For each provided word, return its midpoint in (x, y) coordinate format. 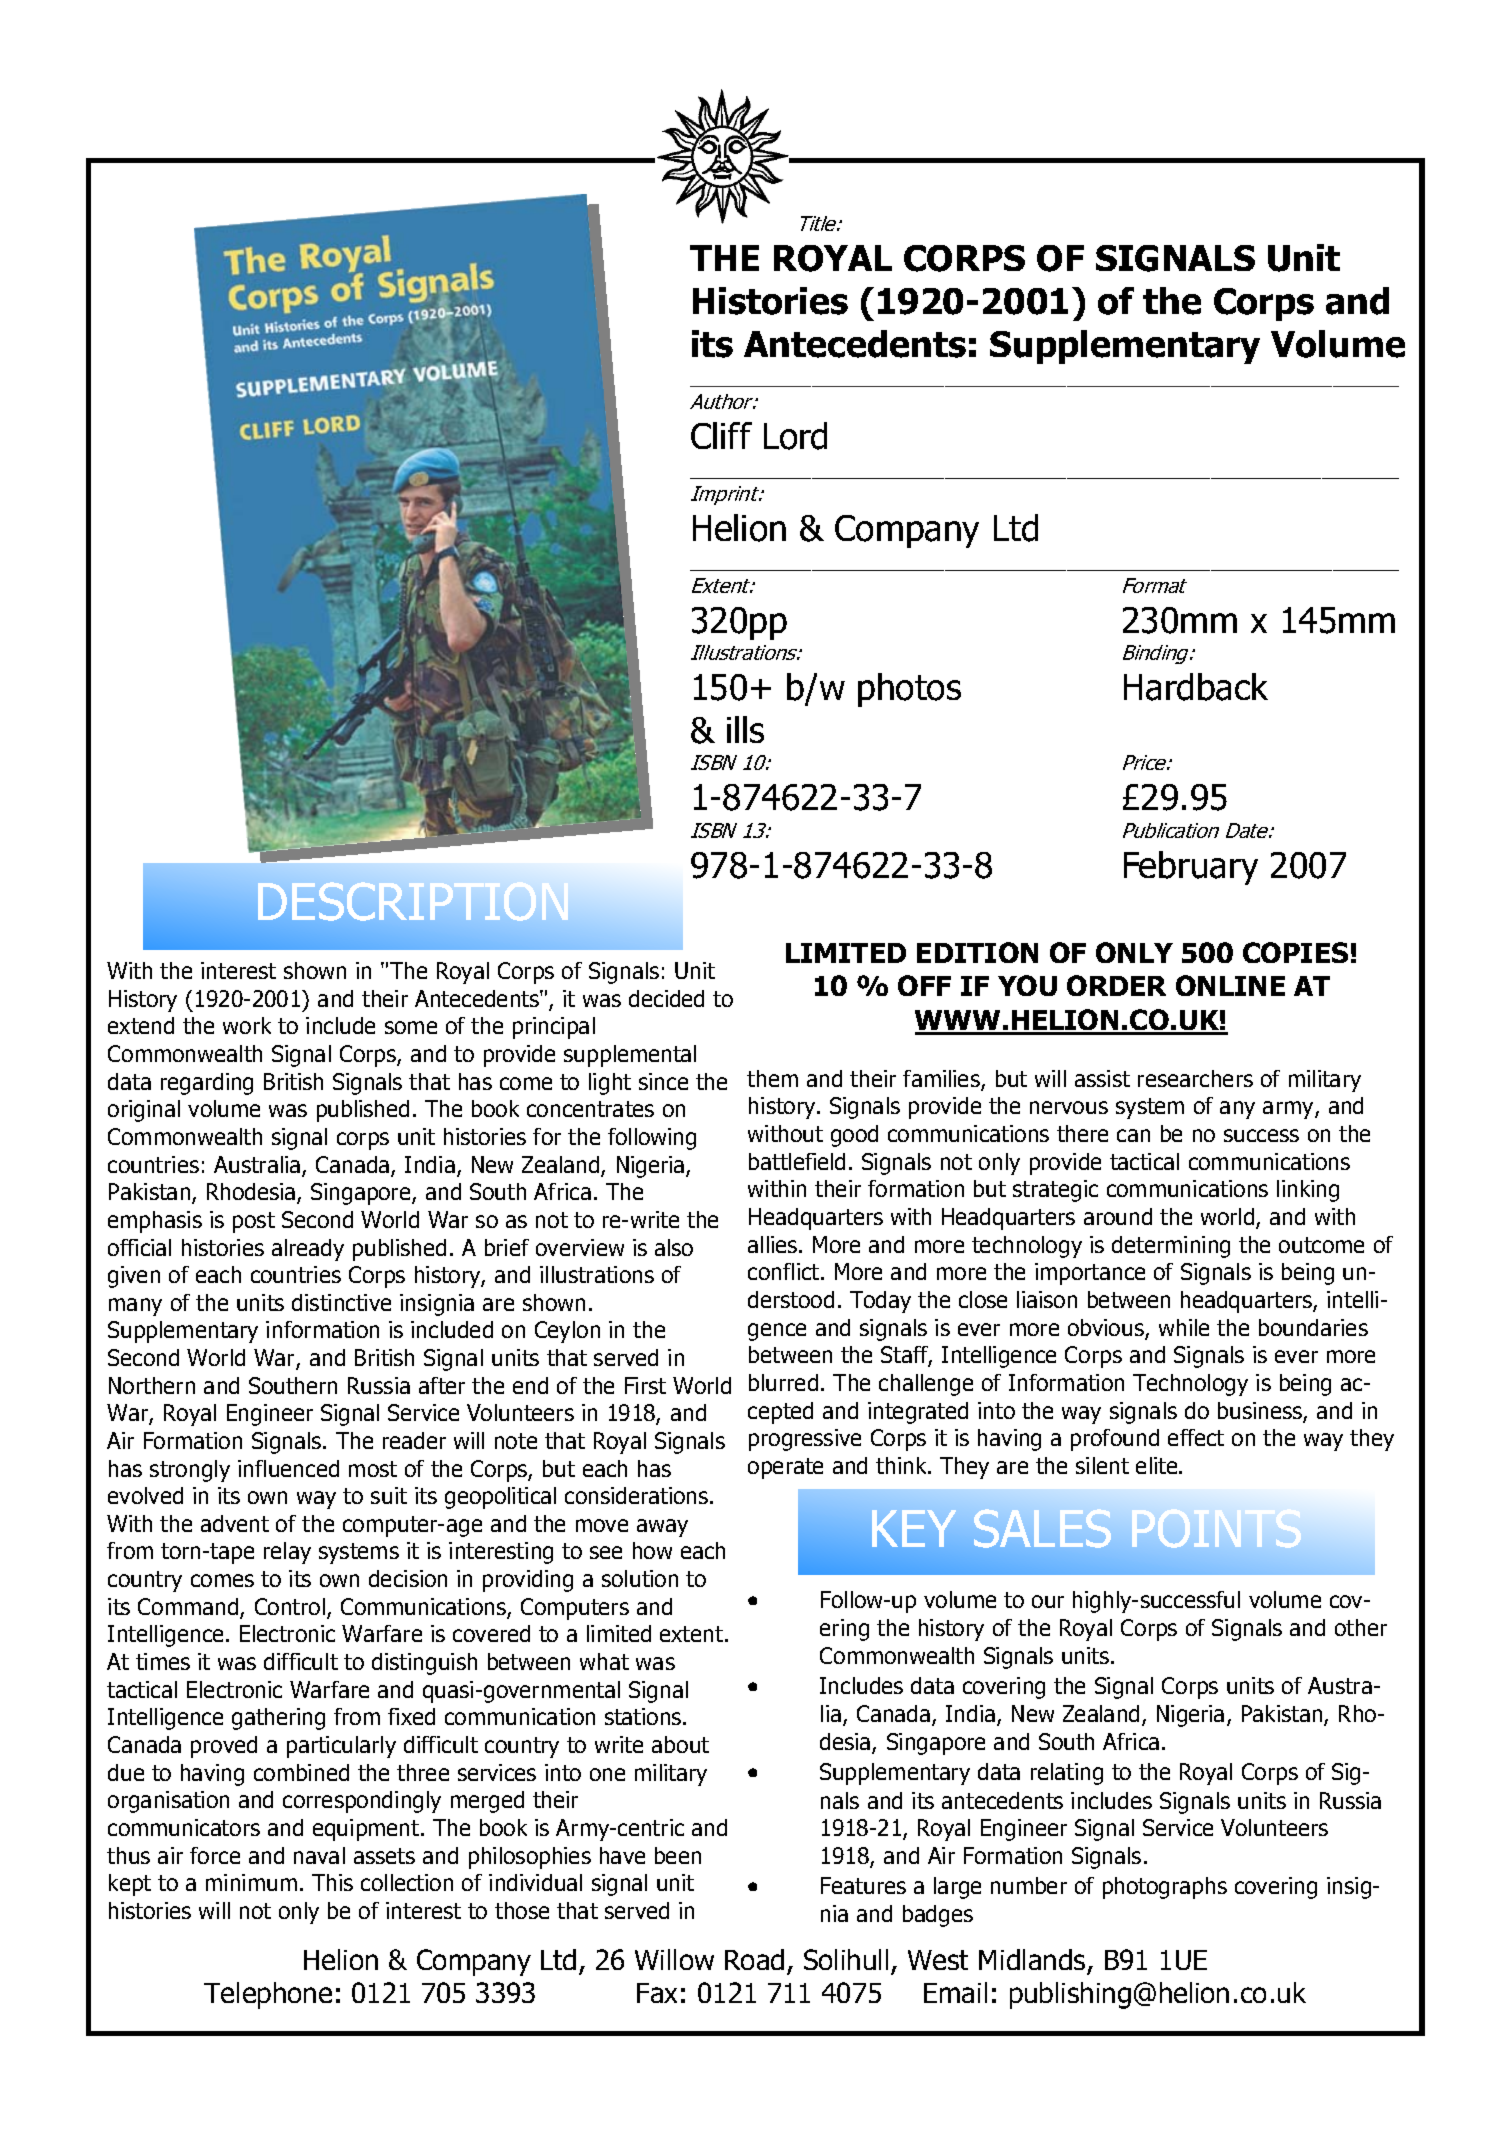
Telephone (268, 1995)
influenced (288, 1468)
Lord (795, 436)
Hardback (1196, 687)
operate (785, 1468)
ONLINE (1230, 985)
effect (1196, 1437)
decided (666, 998)
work (247, 1025)
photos (909, 690)
